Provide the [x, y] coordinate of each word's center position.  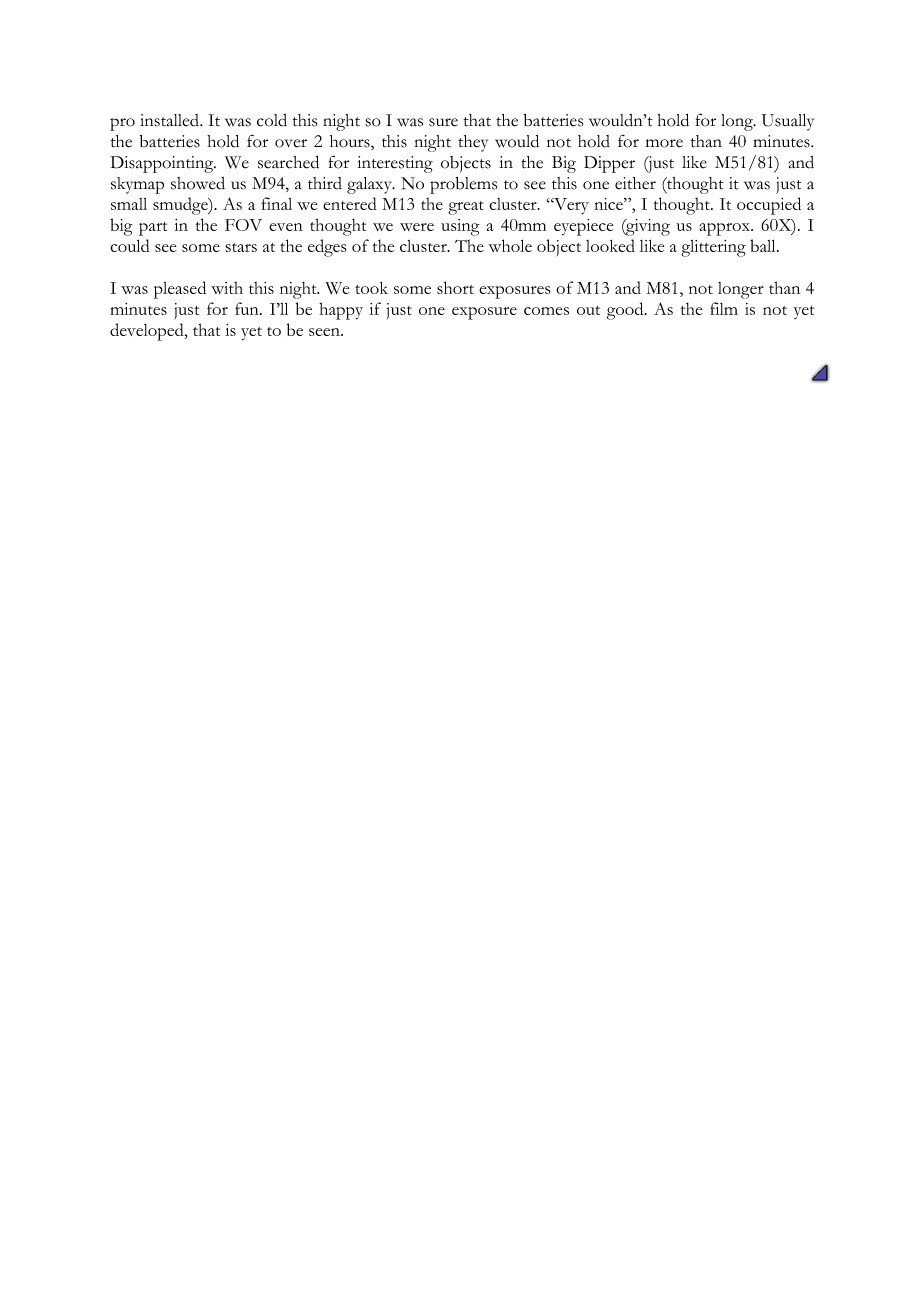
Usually [788, 122]
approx [726, 229]
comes [546, 311]
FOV [243, 225]
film [724, 308]
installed [171, 120]
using [460, 227]
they [473, 143]
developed [148, 332]
